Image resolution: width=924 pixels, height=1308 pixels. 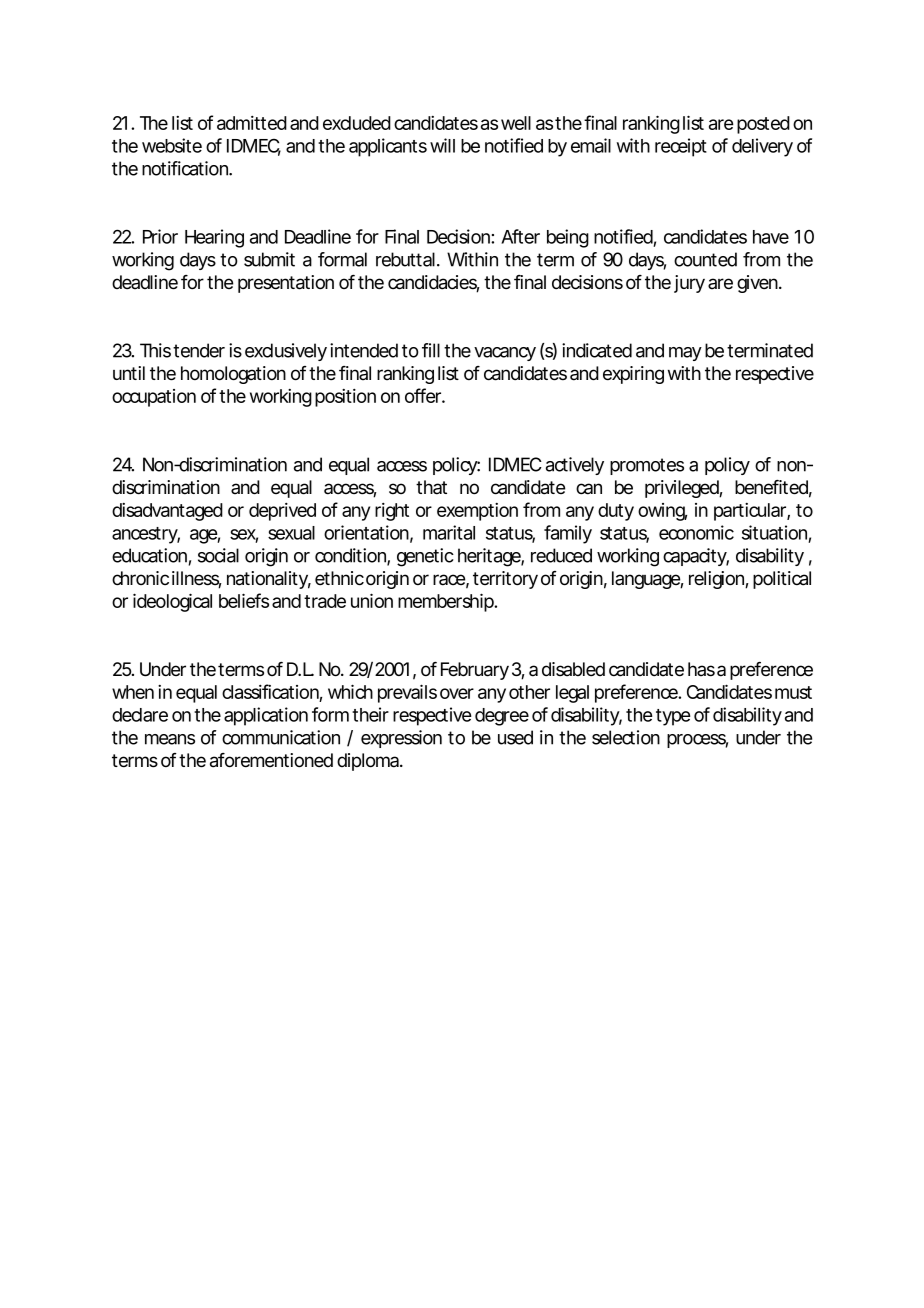 What do you see at coordinates (424, 395) in the screenshot?
I see `offer` at bounding box center [424, 395].
